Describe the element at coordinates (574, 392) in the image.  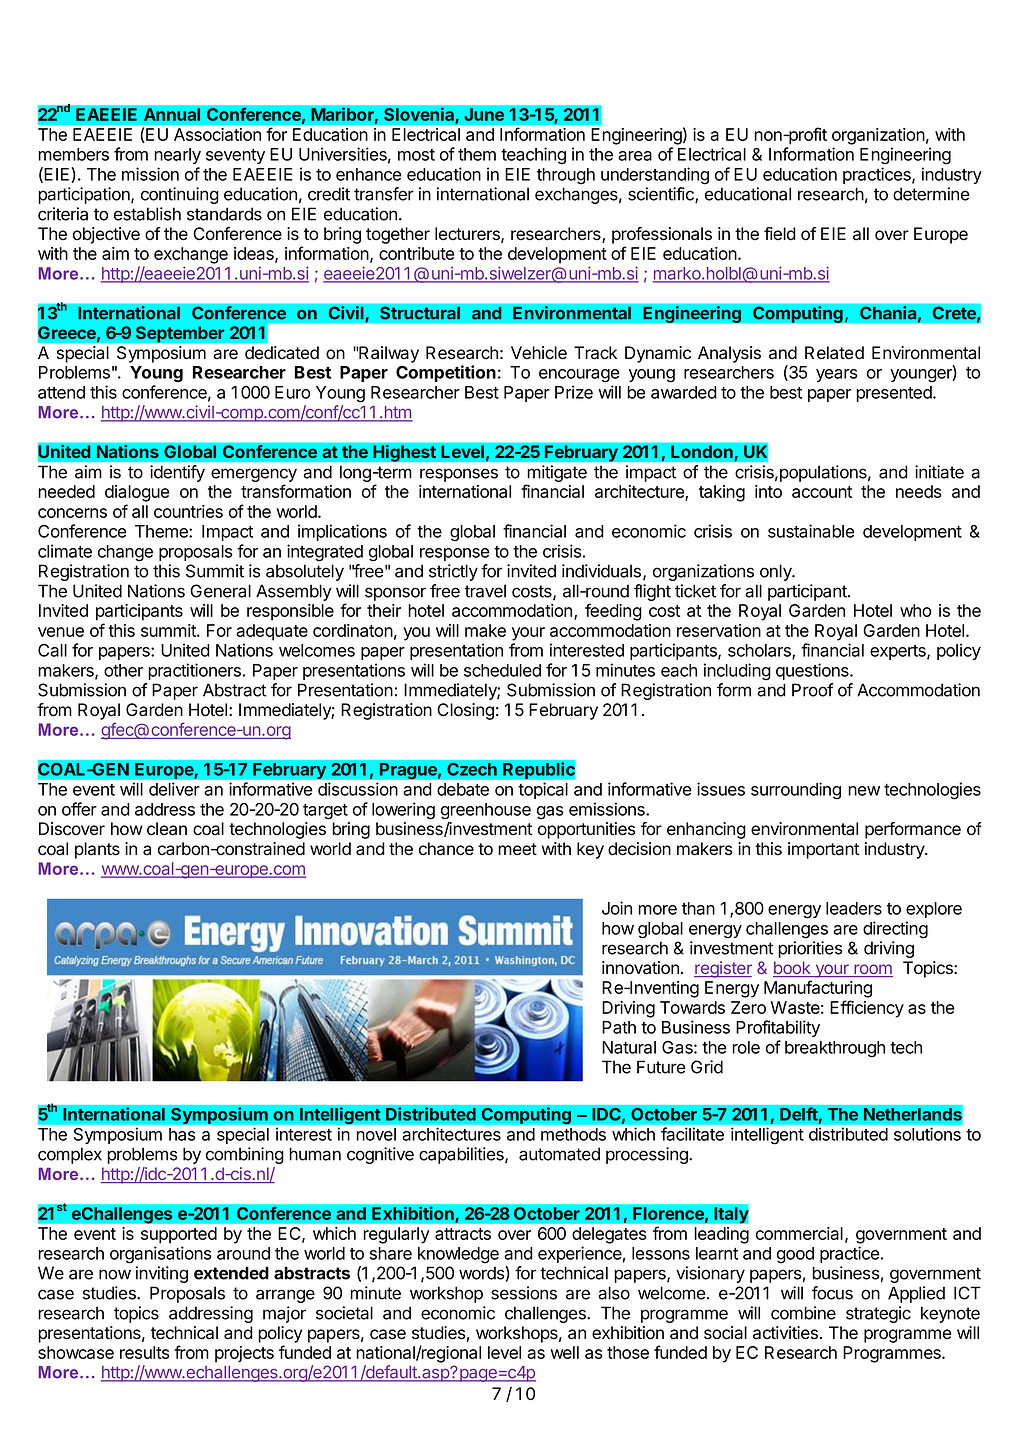
I see `Prize` at that location.
